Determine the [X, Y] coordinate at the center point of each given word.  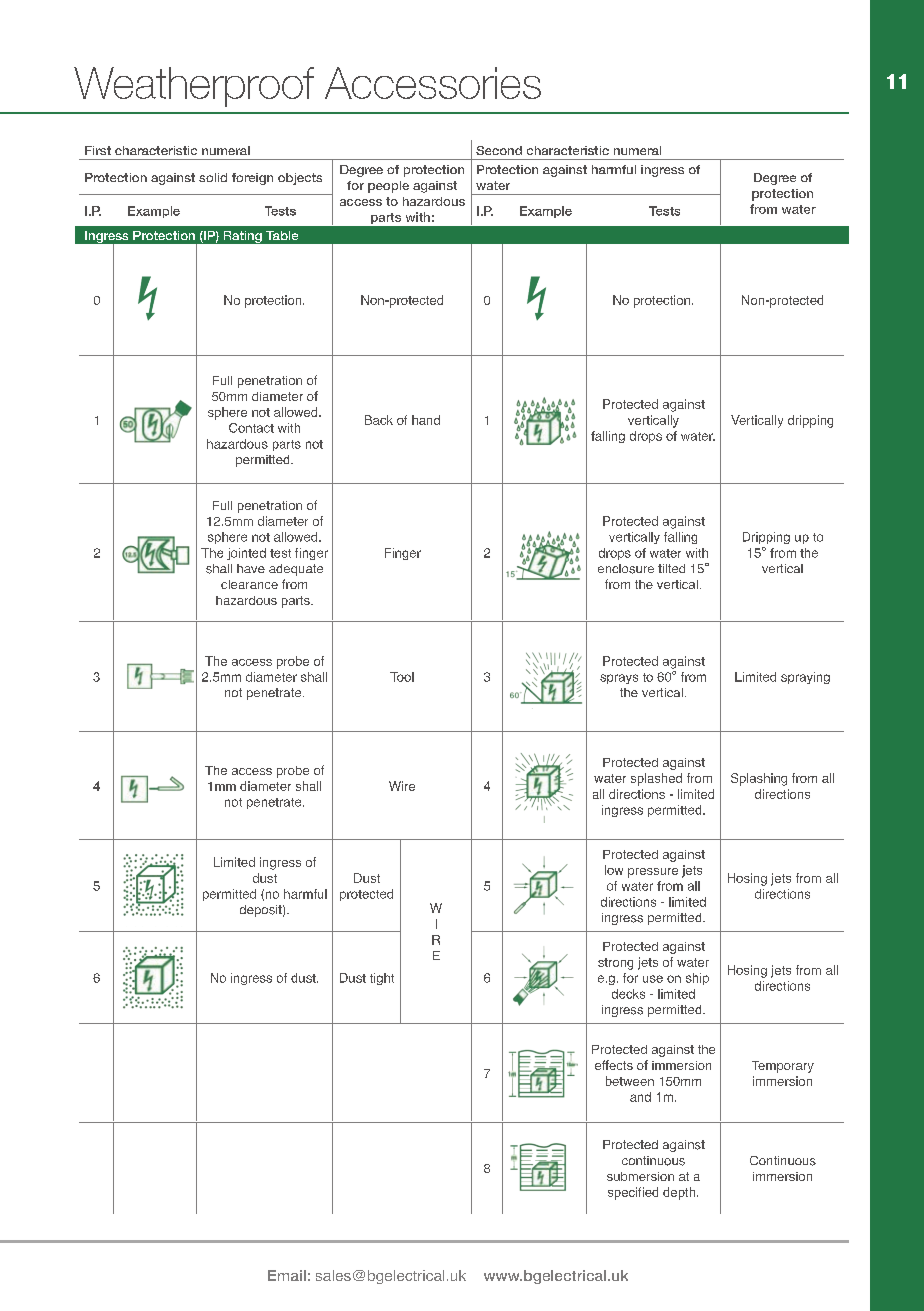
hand [426, 420]
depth [680, 1193]
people [388, 187]
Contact [251, 428]
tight [382, 979]
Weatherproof [194, 87]
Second [499, 150]
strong [615, 964]
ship [697, 979]
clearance [249, 584]
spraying [805, 678]
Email [287, 1275]
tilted [671, 568]
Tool [402, 677]
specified [633, 1193]
